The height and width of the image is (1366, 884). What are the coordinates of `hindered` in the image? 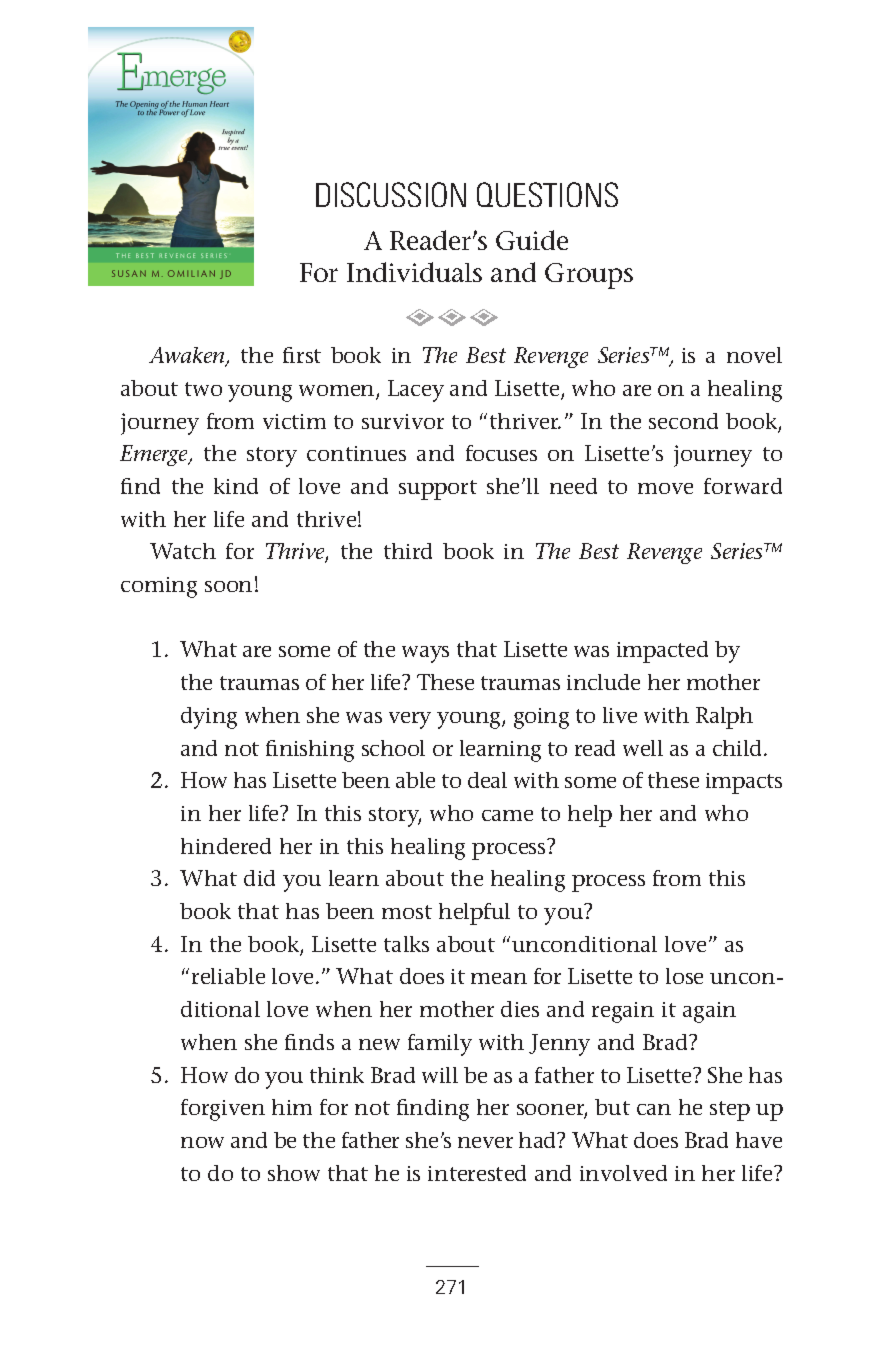 It's located at (226, 846).
